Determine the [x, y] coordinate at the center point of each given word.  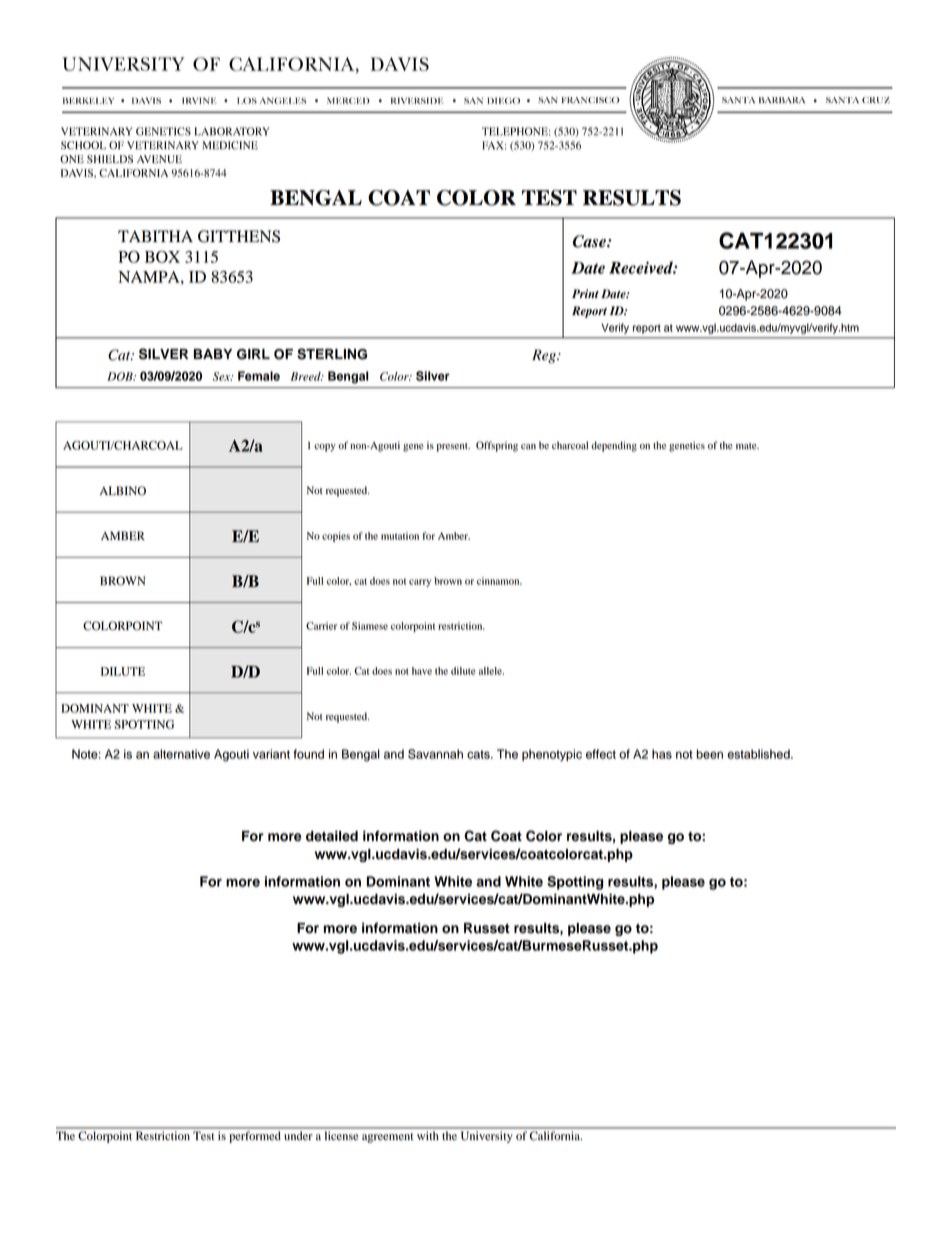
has [662, 754]
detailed [332, 836]
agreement [387, 1138]
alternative [181, 754]
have [422, 671]
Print [585, 293]
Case [590, 241]
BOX [162, 257]
